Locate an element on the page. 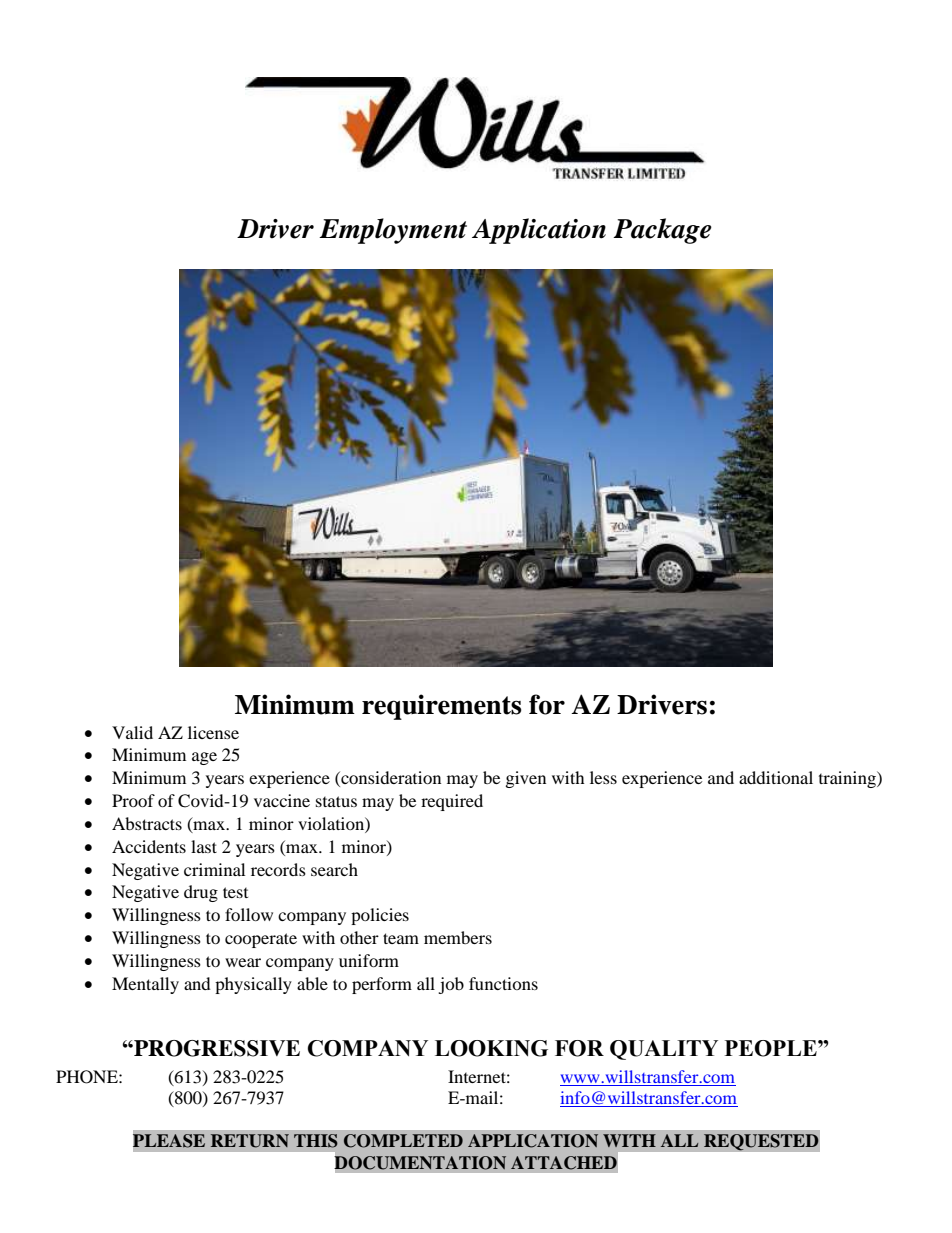 The height and width of the document is (1233, 952). license is located at coordinates (213, 732).
